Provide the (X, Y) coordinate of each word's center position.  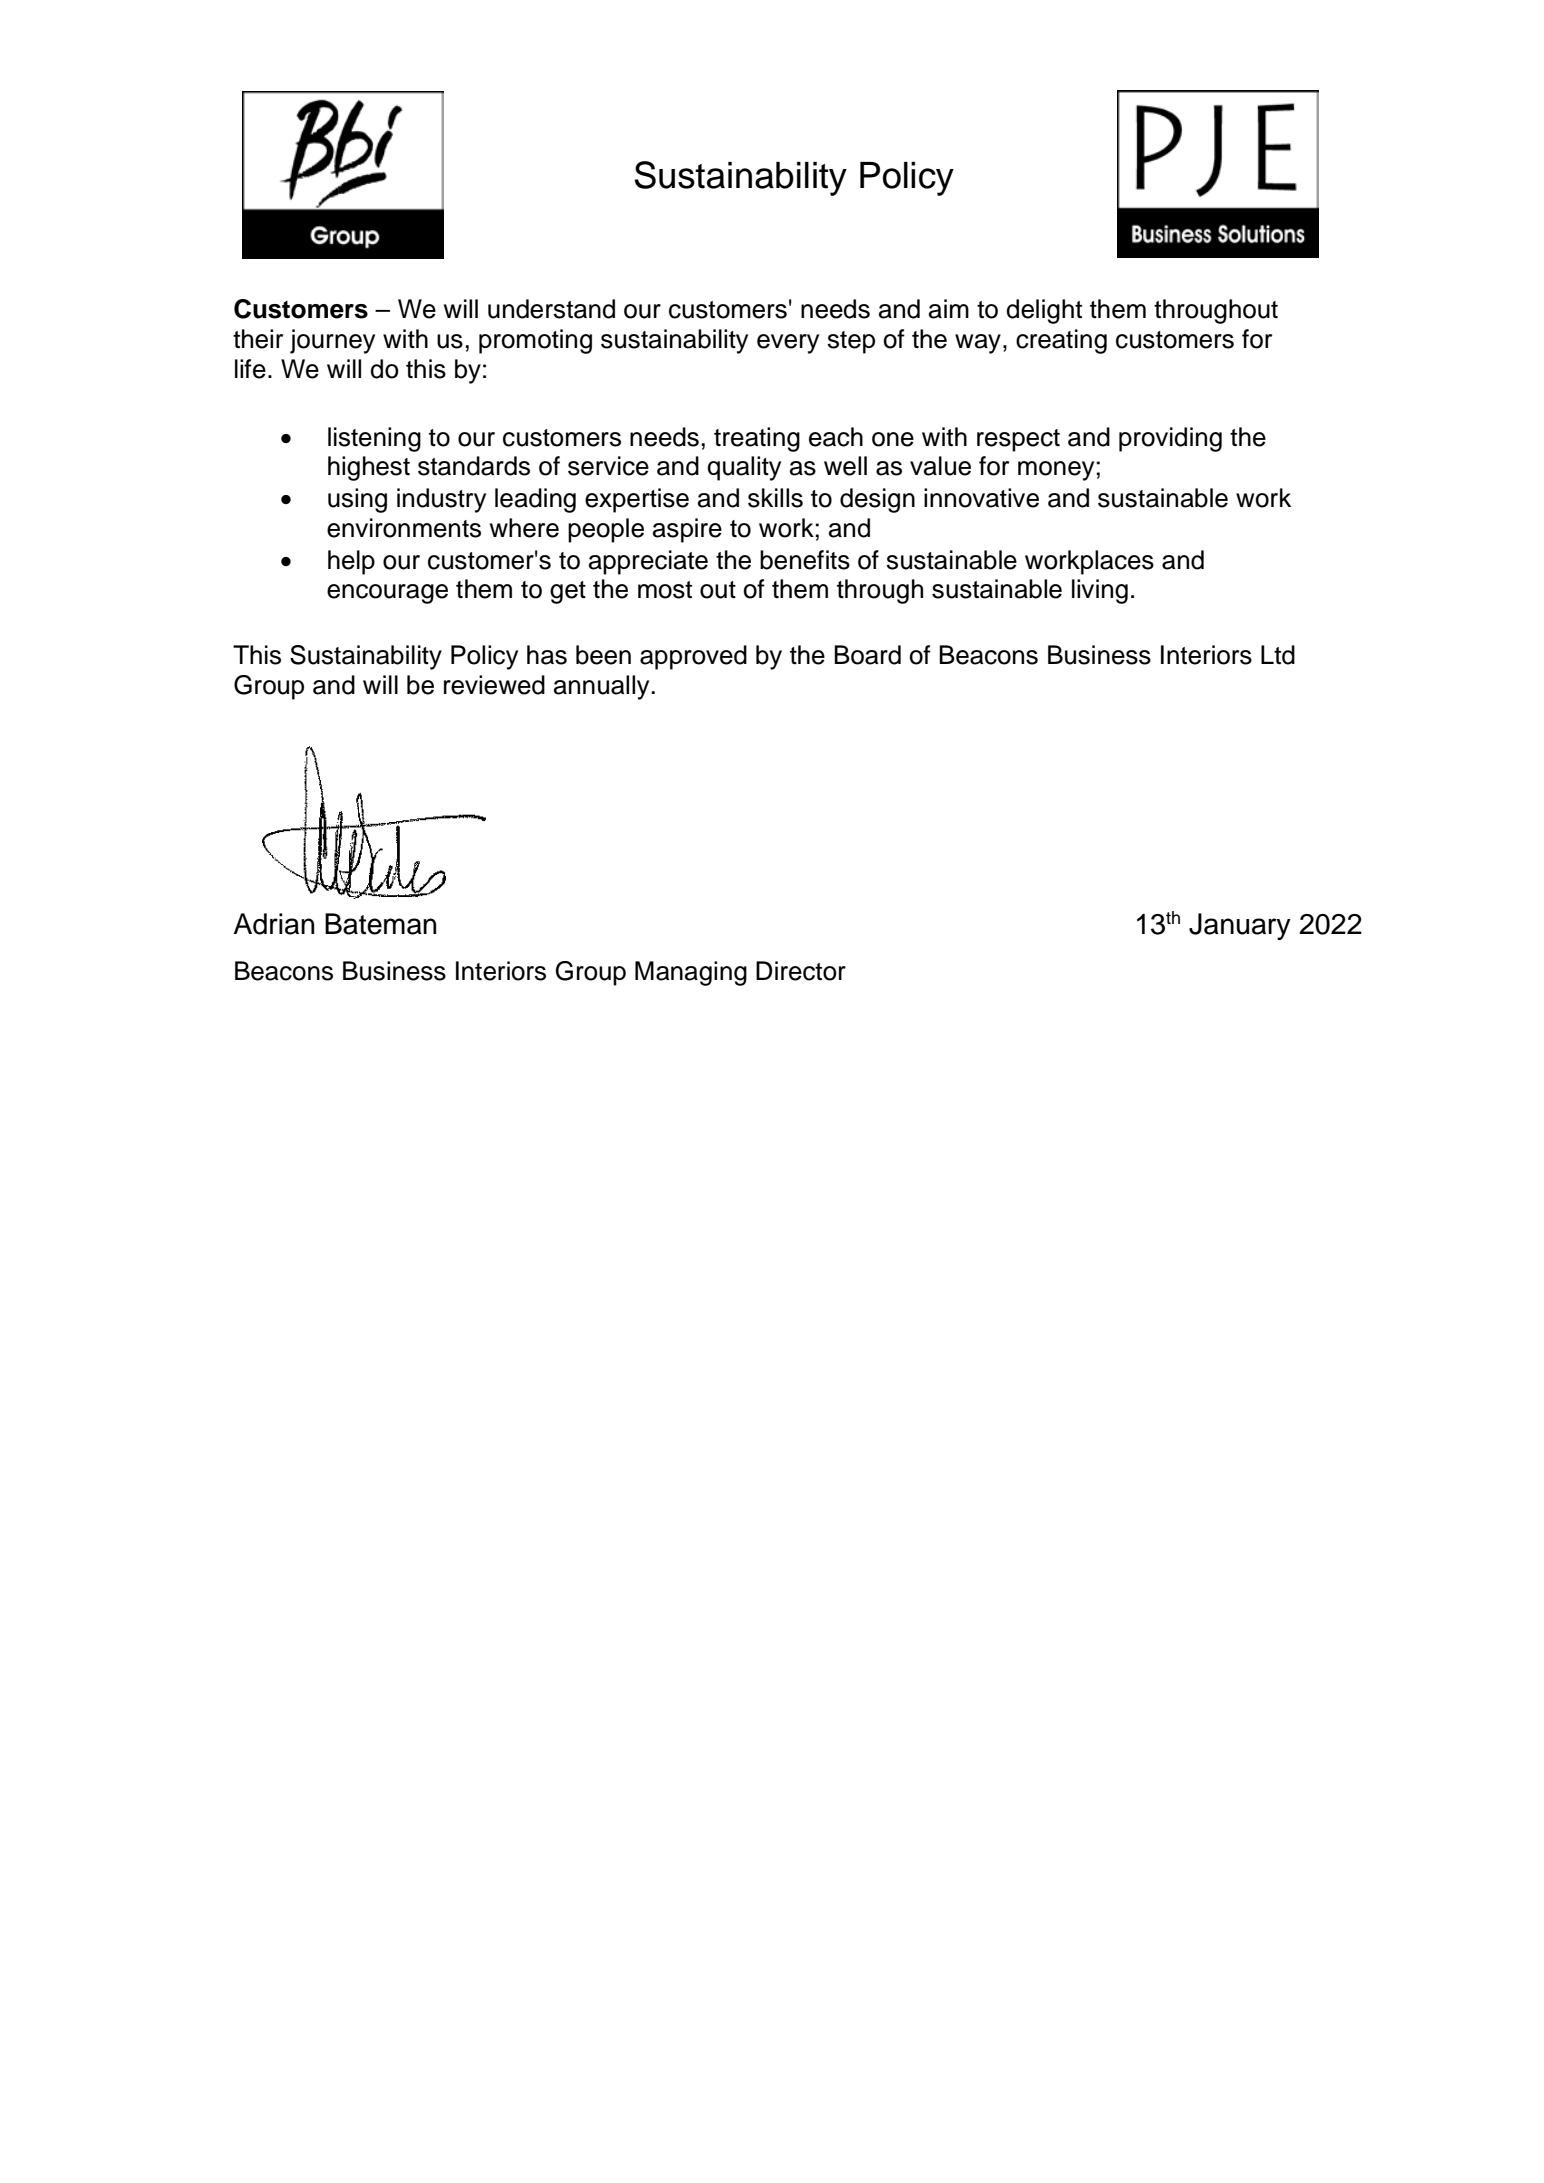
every (788, 344)
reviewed (494, 685)
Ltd (1278, 655)
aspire (687, 530)
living (1100, 591)
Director (801, 971)
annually (603, 687)
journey (332, 341)
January (1240, 926)
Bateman (380, 924)
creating (1061, 341)
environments (404, 528)
